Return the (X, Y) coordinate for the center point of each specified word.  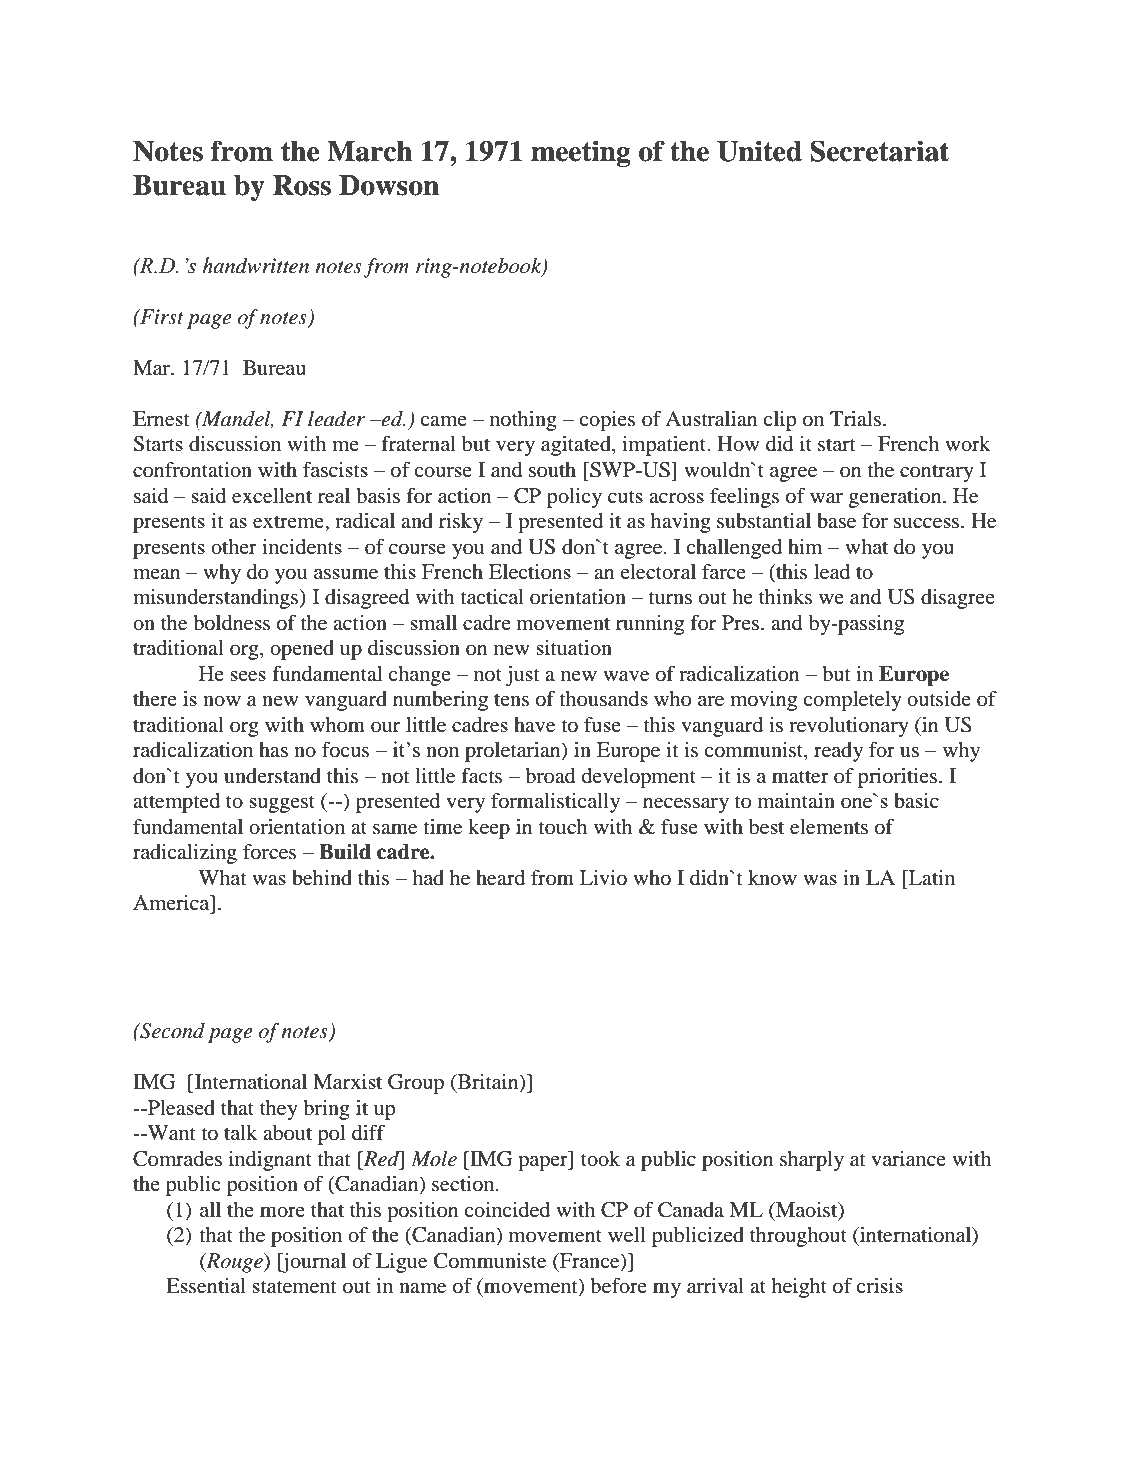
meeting (581, 153)
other (234, 547)
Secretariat (879, 151)
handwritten (255, 265)
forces (269, 852)
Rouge (234, 1263)
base (836, 521)
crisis (879, 1285)
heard (500, 878)
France (590, 1261)
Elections (530, 572)
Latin (931, 877)
